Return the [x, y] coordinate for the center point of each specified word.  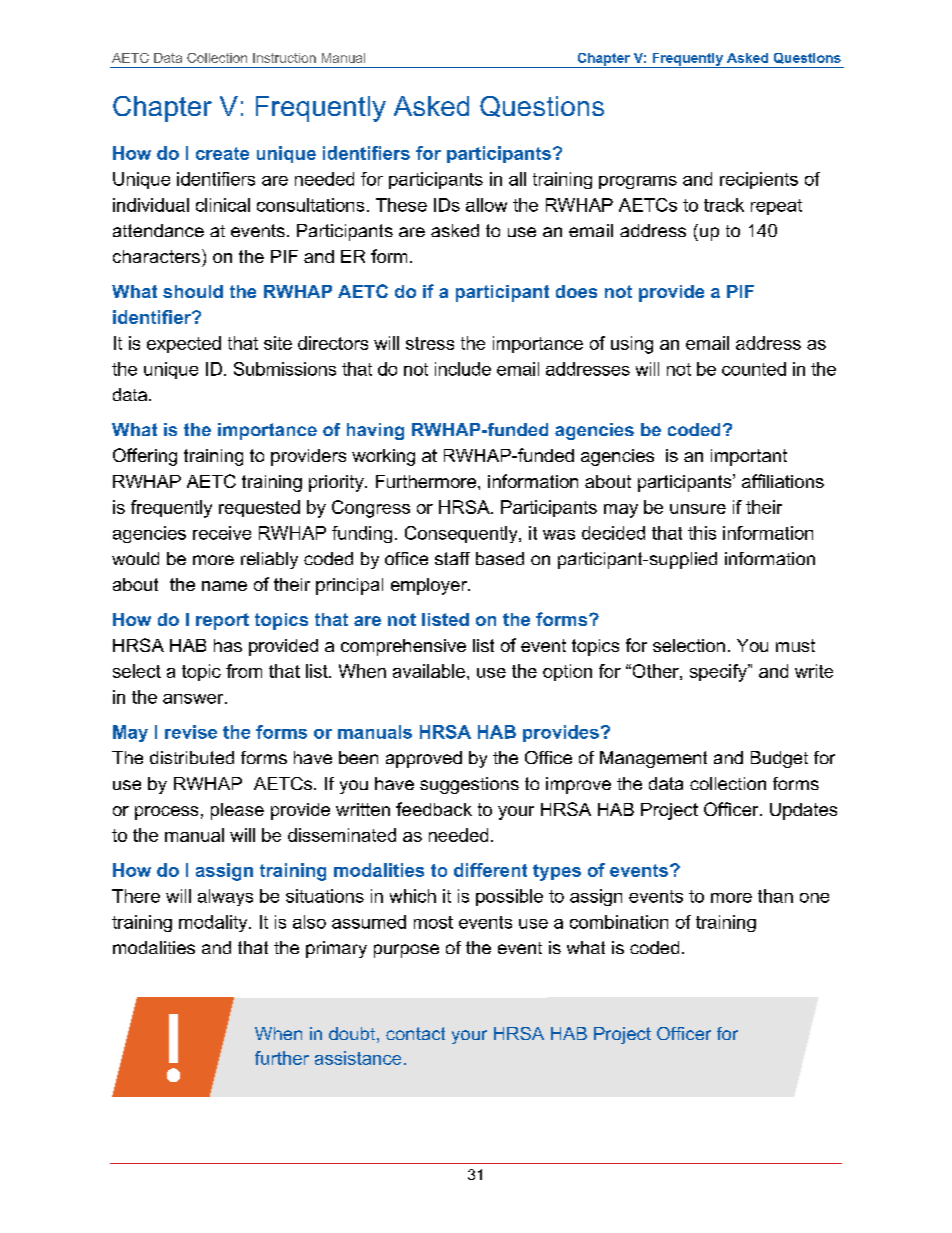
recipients [759, 180]
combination [619, 922]
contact [415, 1033]
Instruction [284, 58]
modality [214, 923]
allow [486, 205]
